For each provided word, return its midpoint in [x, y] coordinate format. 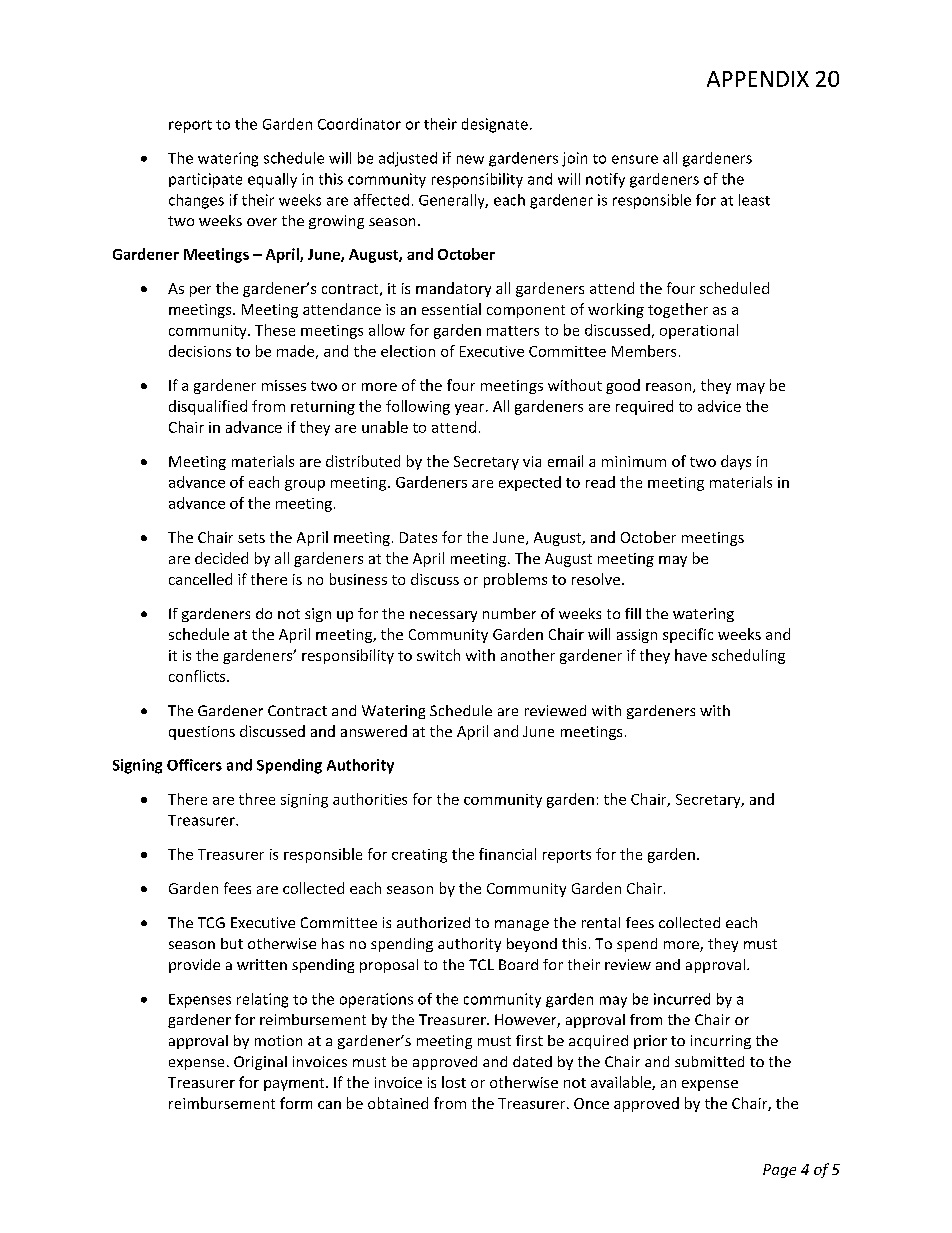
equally [272, 180]
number [509, 613]
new [470, 159]
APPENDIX [758, 79]
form [296, 1103]
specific [688, 635]
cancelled [200, 579]
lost [454, 1082]
